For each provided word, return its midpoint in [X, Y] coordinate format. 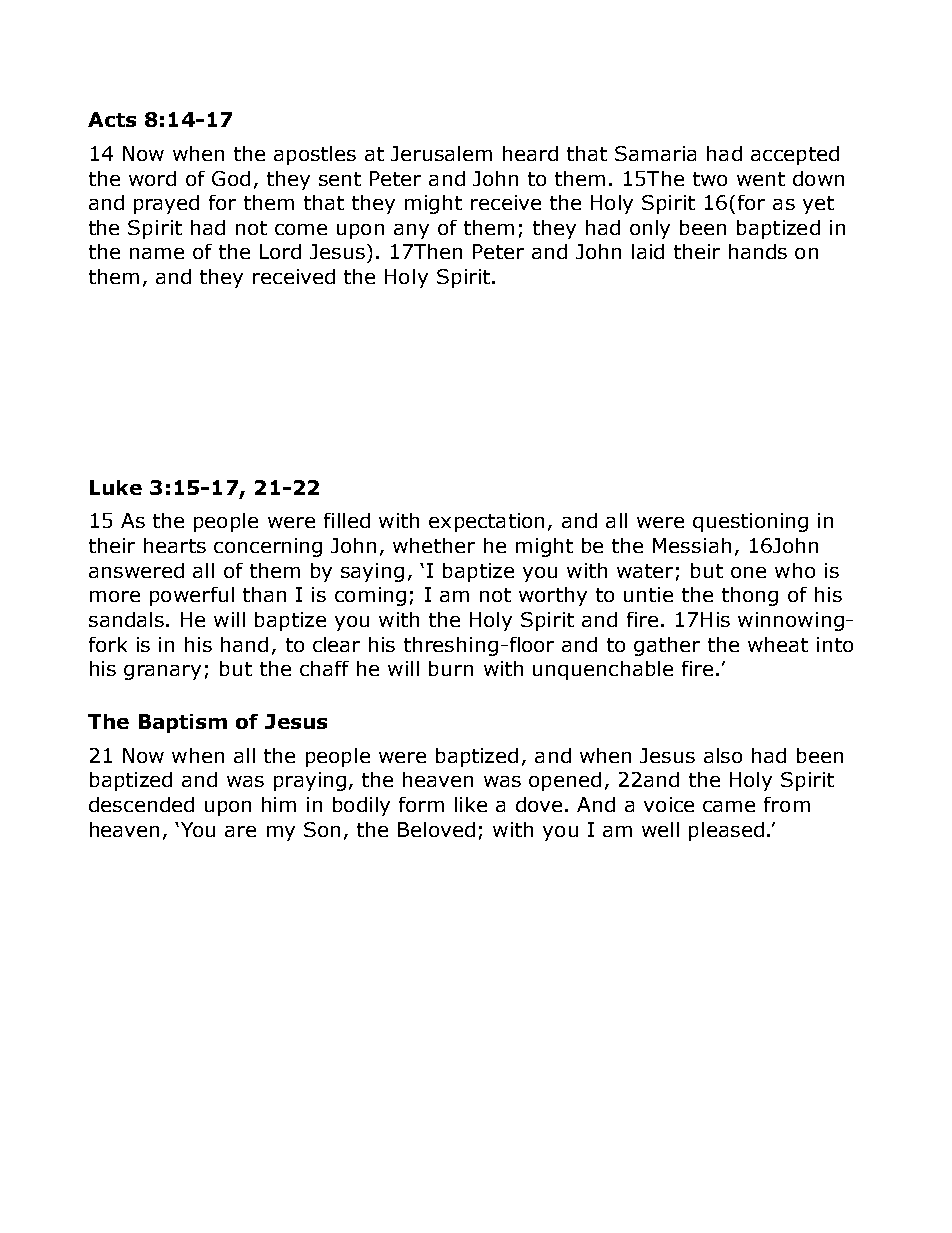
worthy [553, 596]
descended [141, 804]
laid [648, 251]
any [411, 231]
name [157, 253]
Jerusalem [441, 153]
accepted [795, 155]
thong [750, 596]
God [231, 178]
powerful [192, 596]
